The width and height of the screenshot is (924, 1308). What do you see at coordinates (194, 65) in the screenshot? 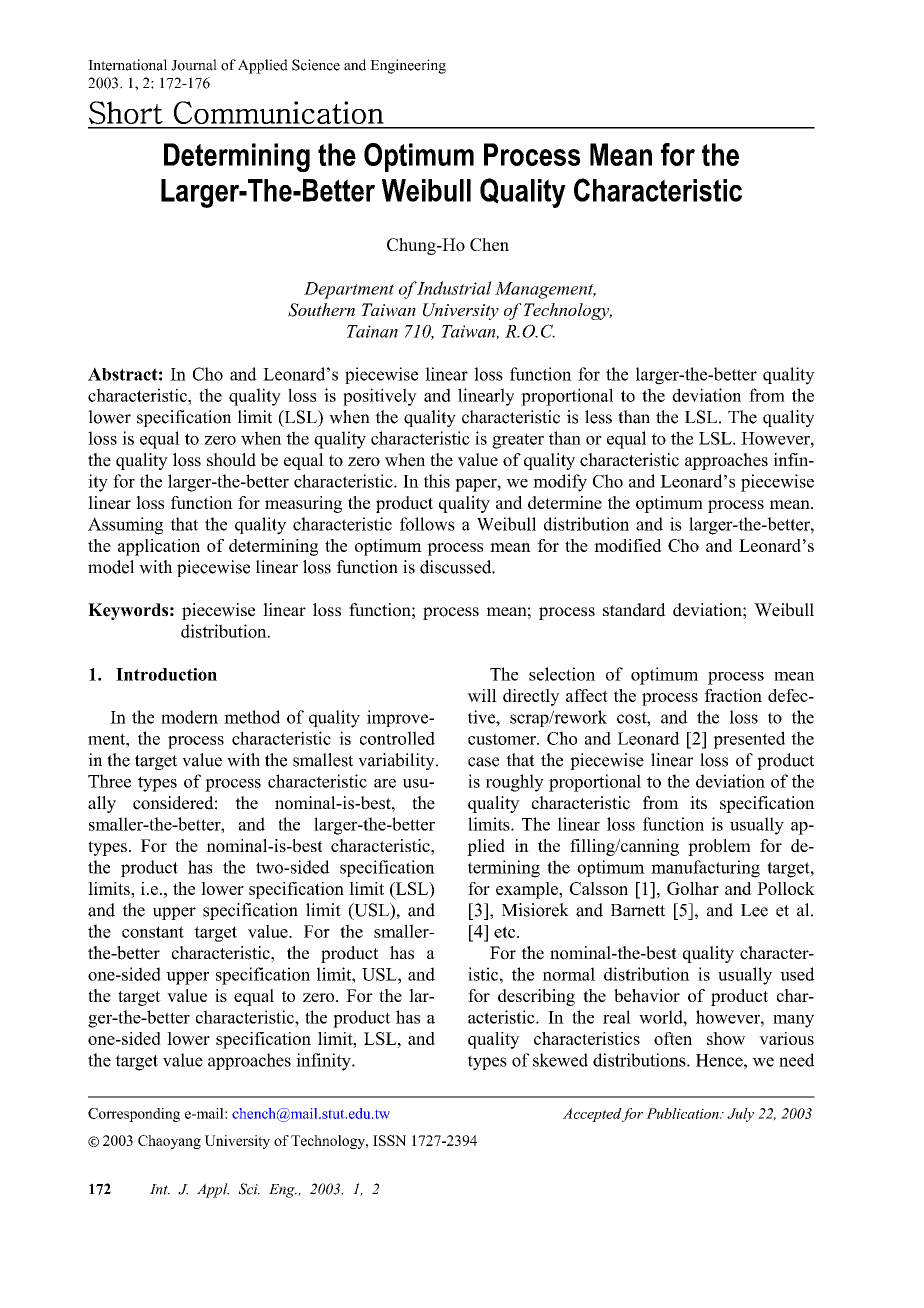
I see `Journal` at bounding box center [194, 65].
